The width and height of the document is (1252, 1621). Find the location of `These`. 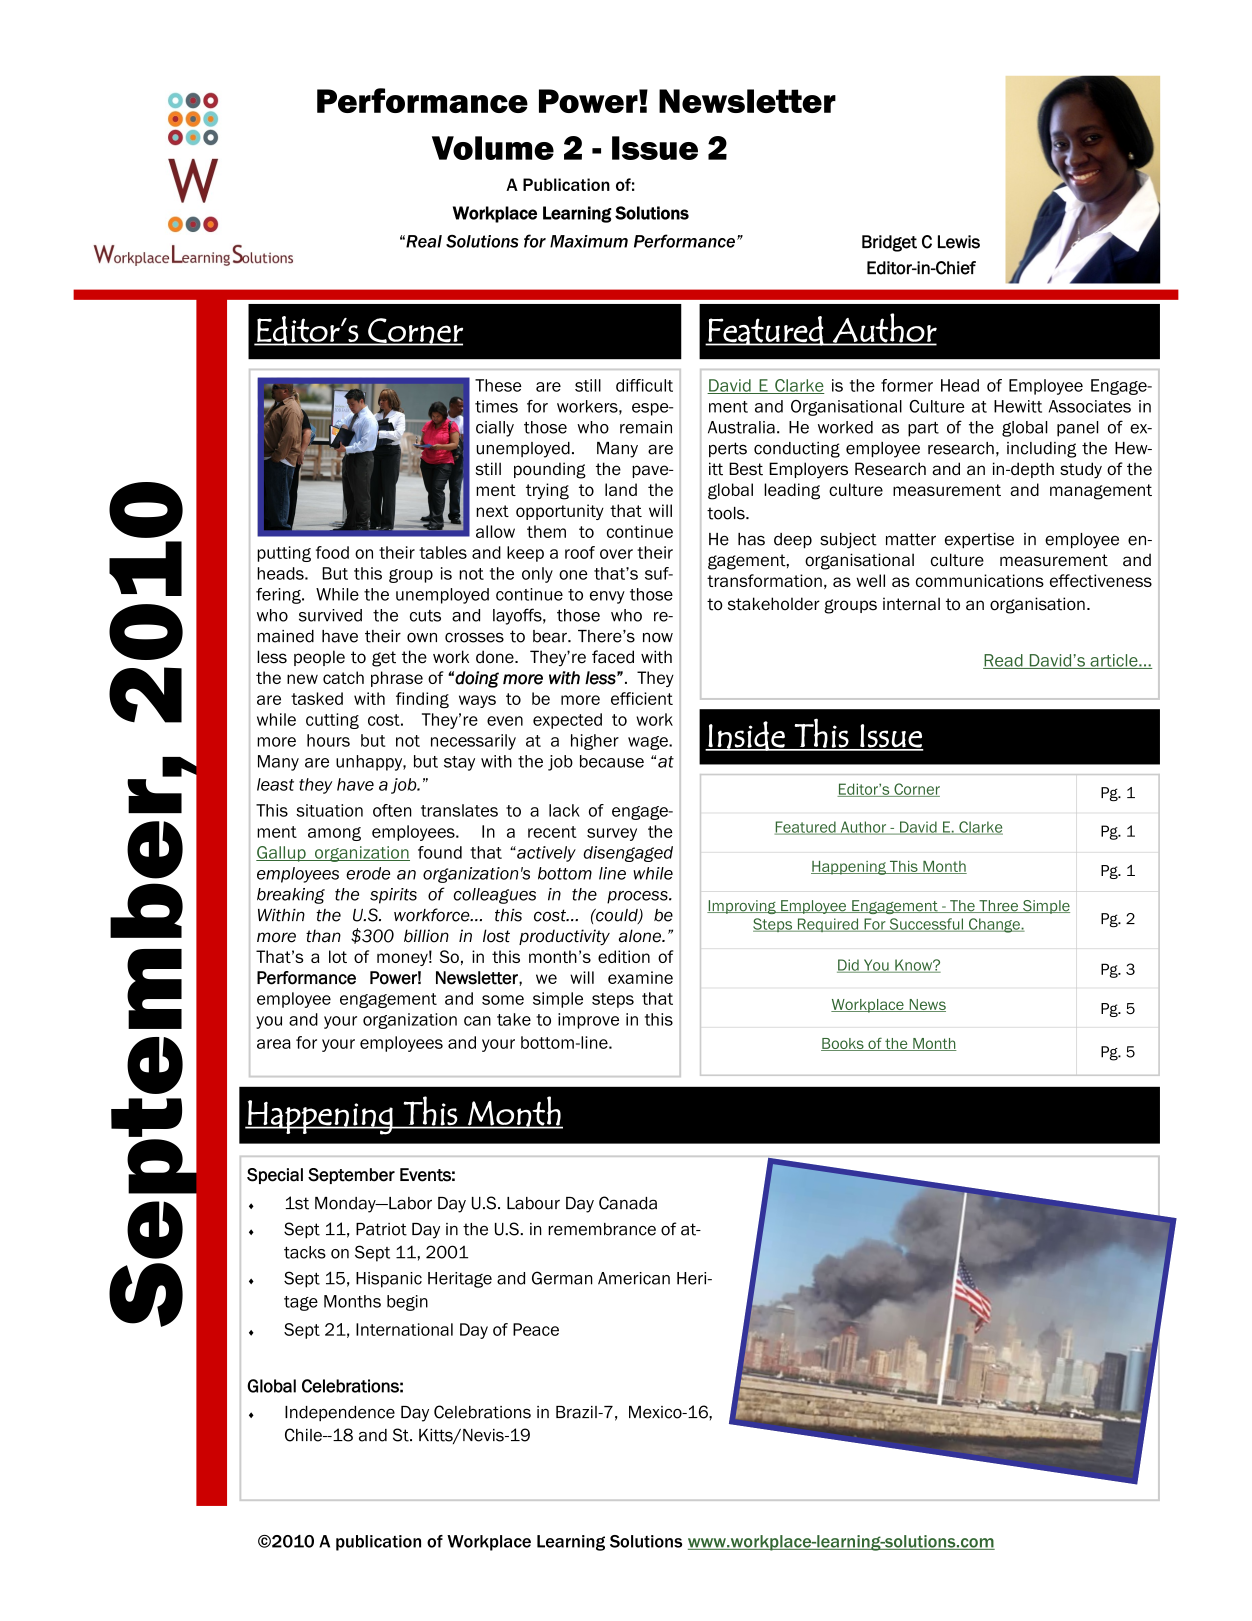

These is located at coordinates (498, 385).
